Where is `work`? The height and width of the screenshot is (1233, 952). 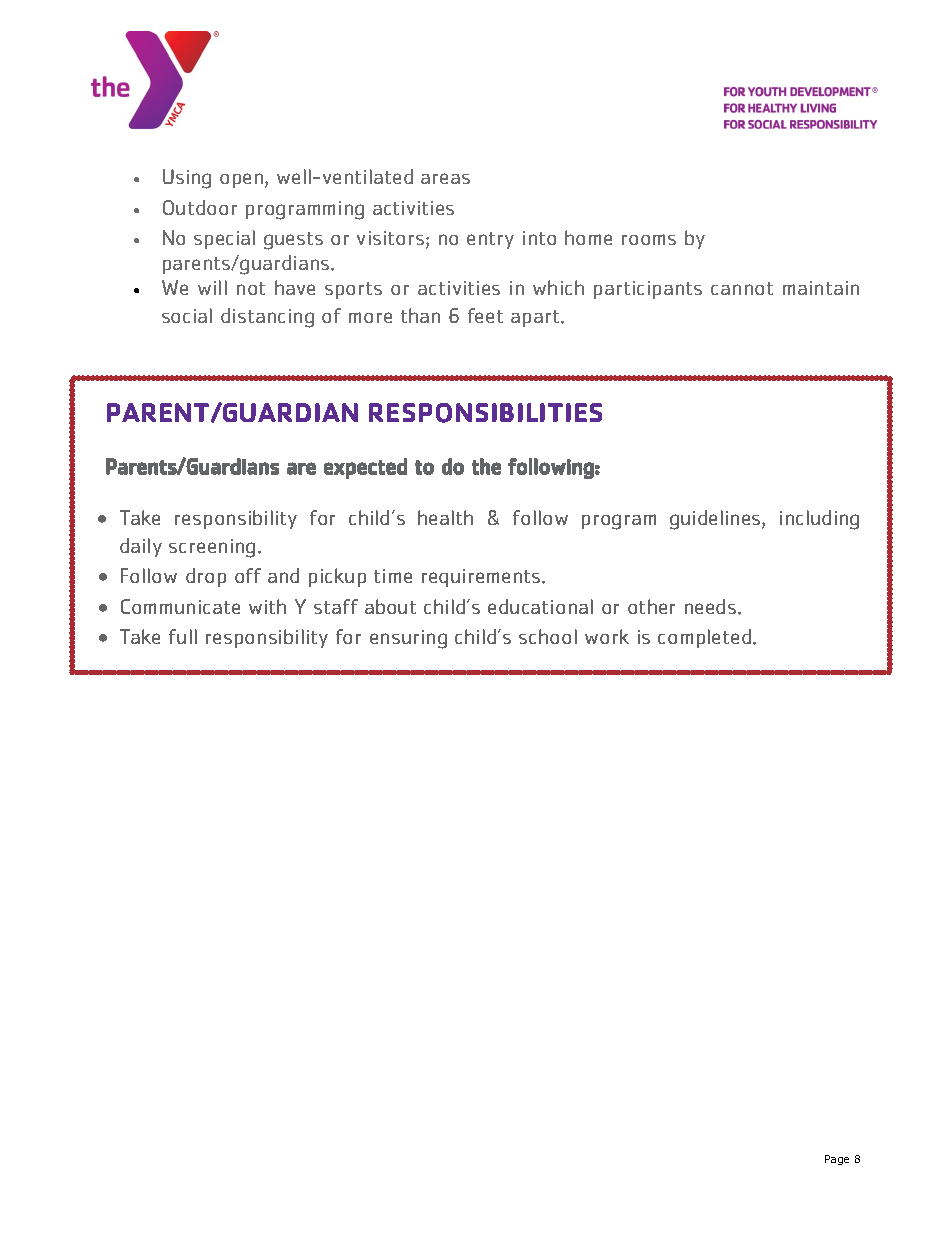
work is located at coordinates (607, 636).
